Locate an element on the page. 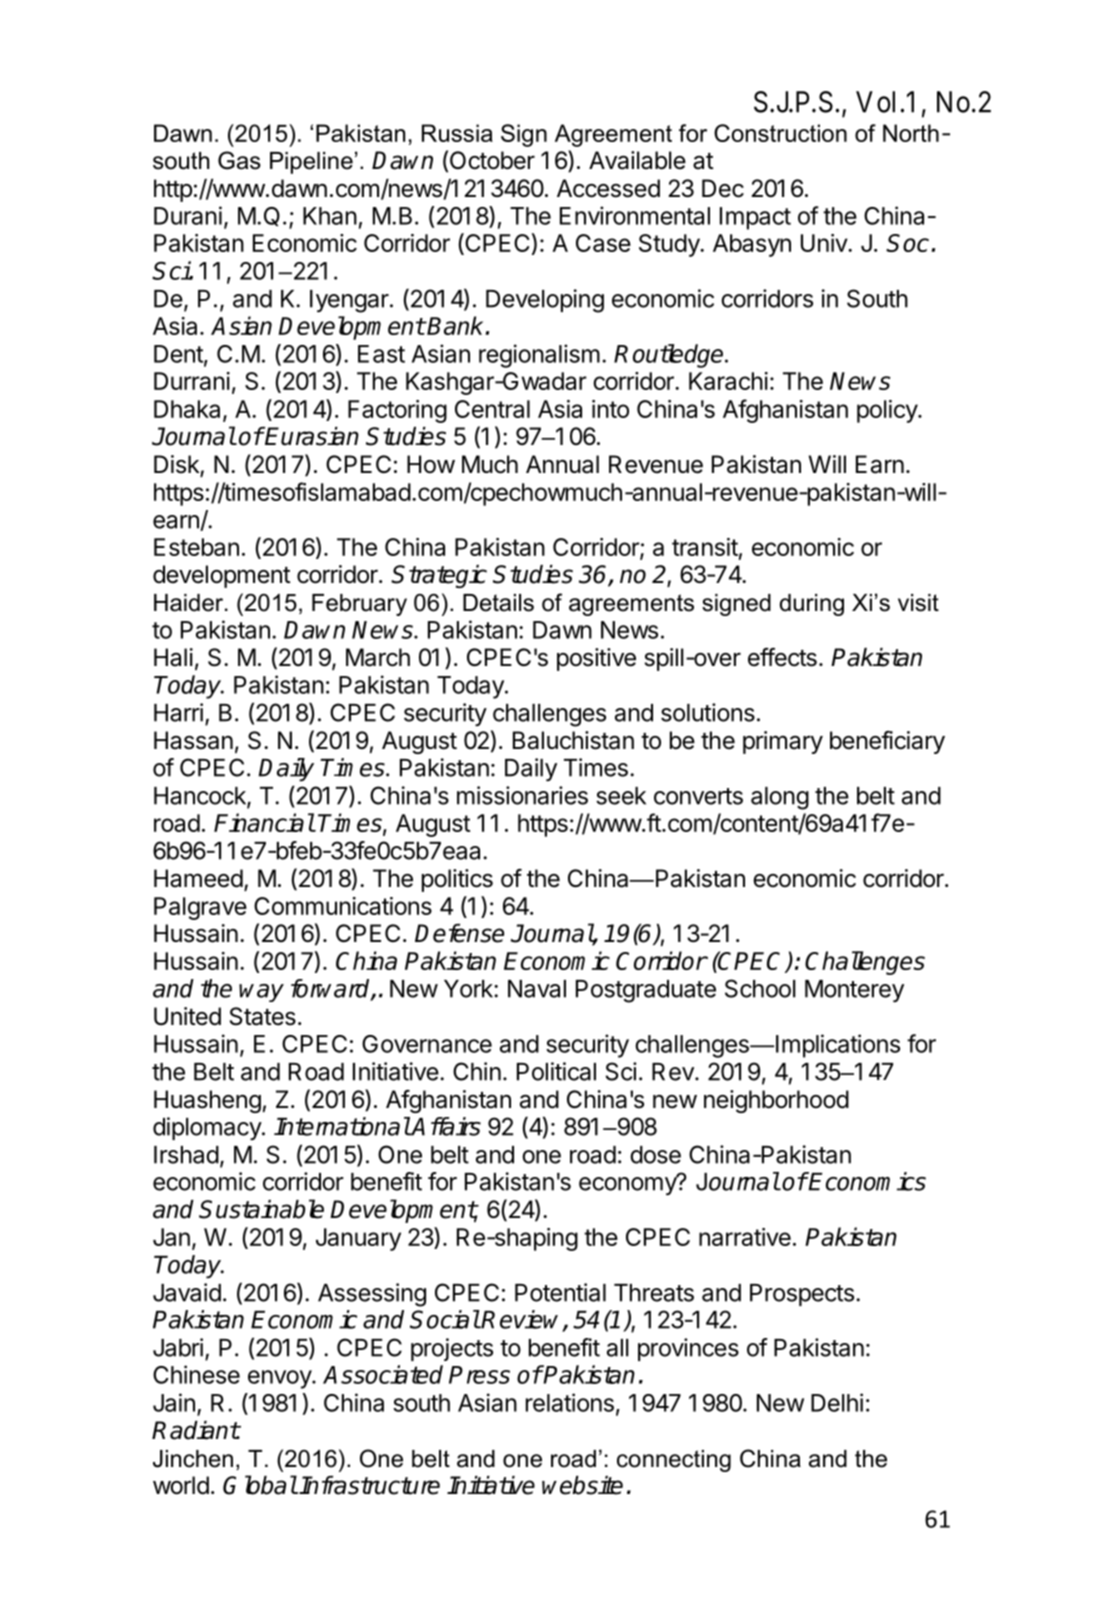 The width and height of the document is (1103, 1621). envoy is located at coordinates (280, 1379).
